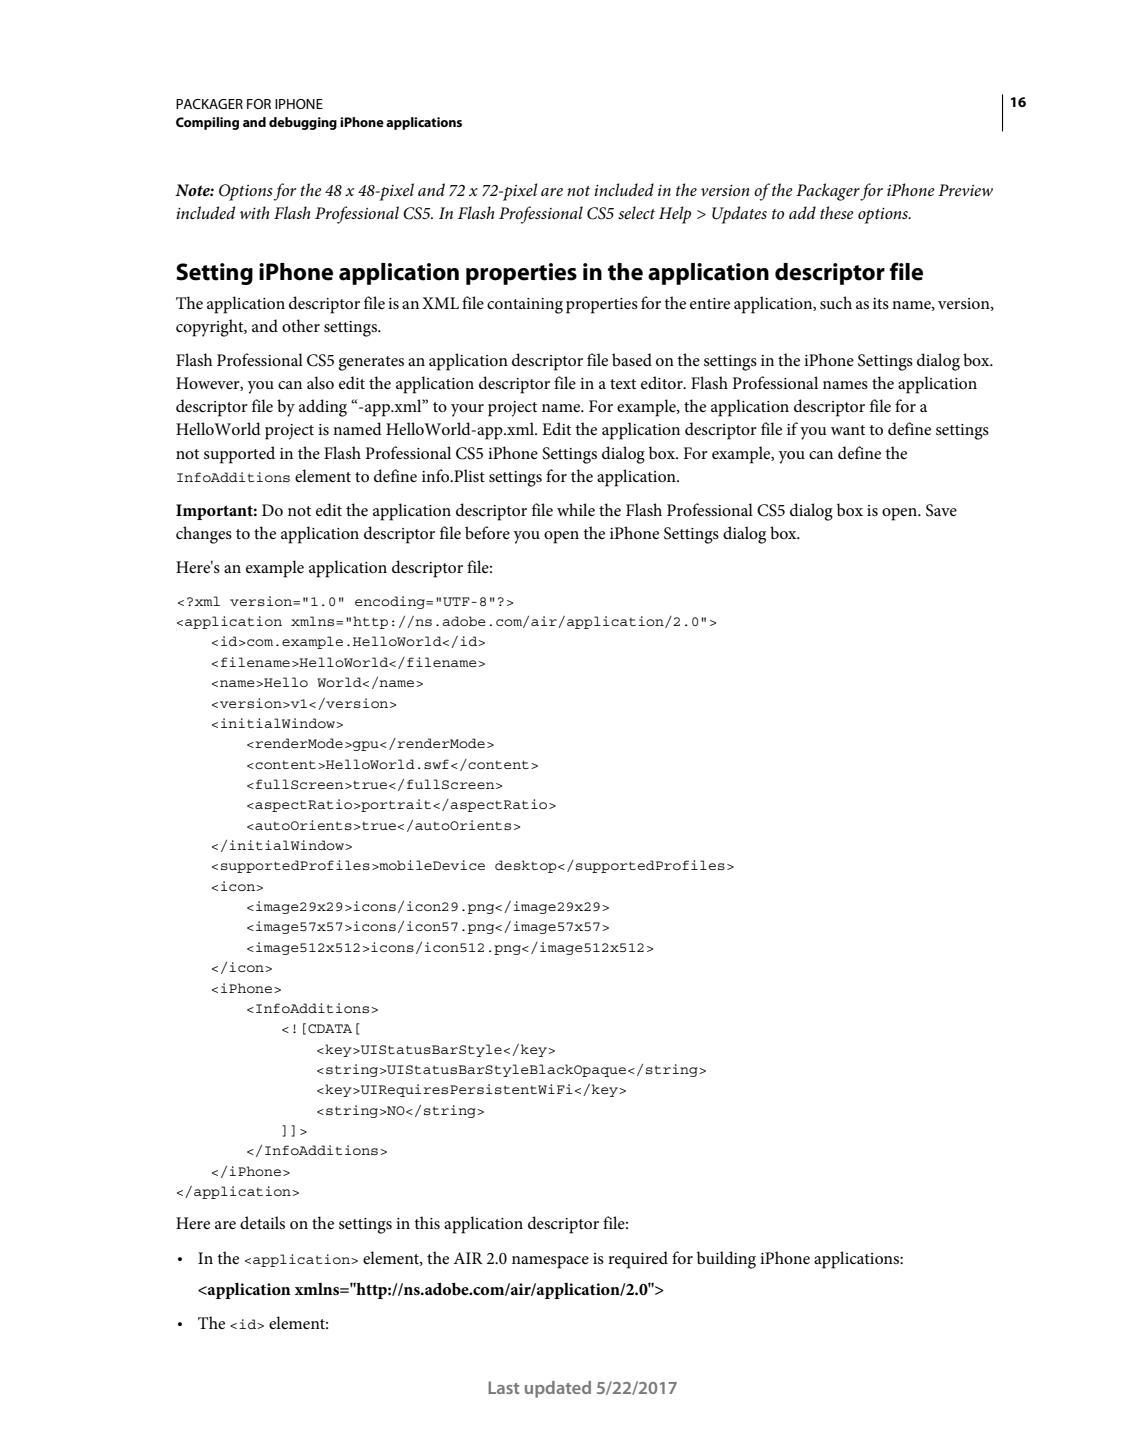 This document has height=1449, width=1132. I want to click on updated, so click(558, 1389).
